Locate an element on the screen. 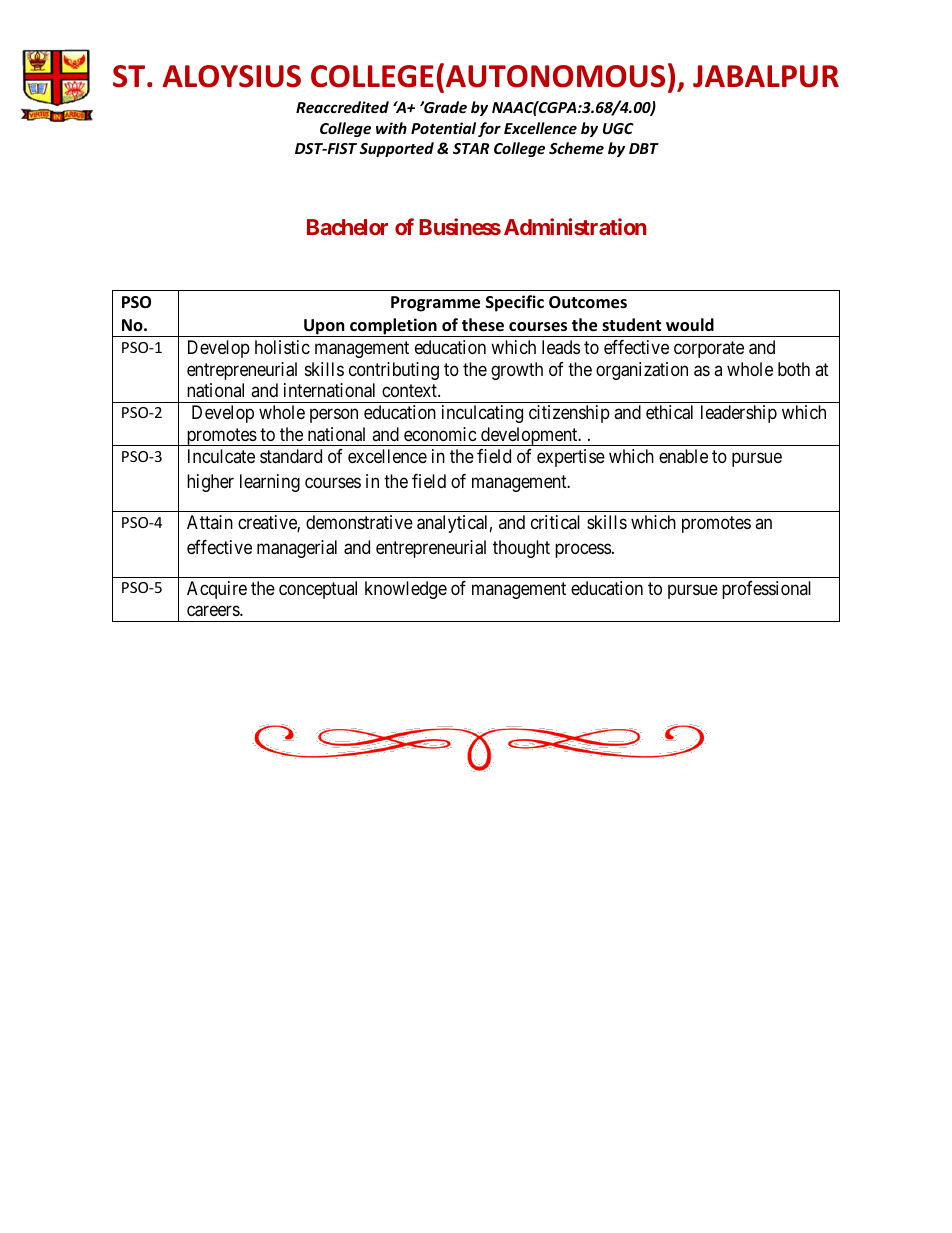 The width and height of the screenshot is (952, 1233). corporate is located at coordinates (709, 349).
